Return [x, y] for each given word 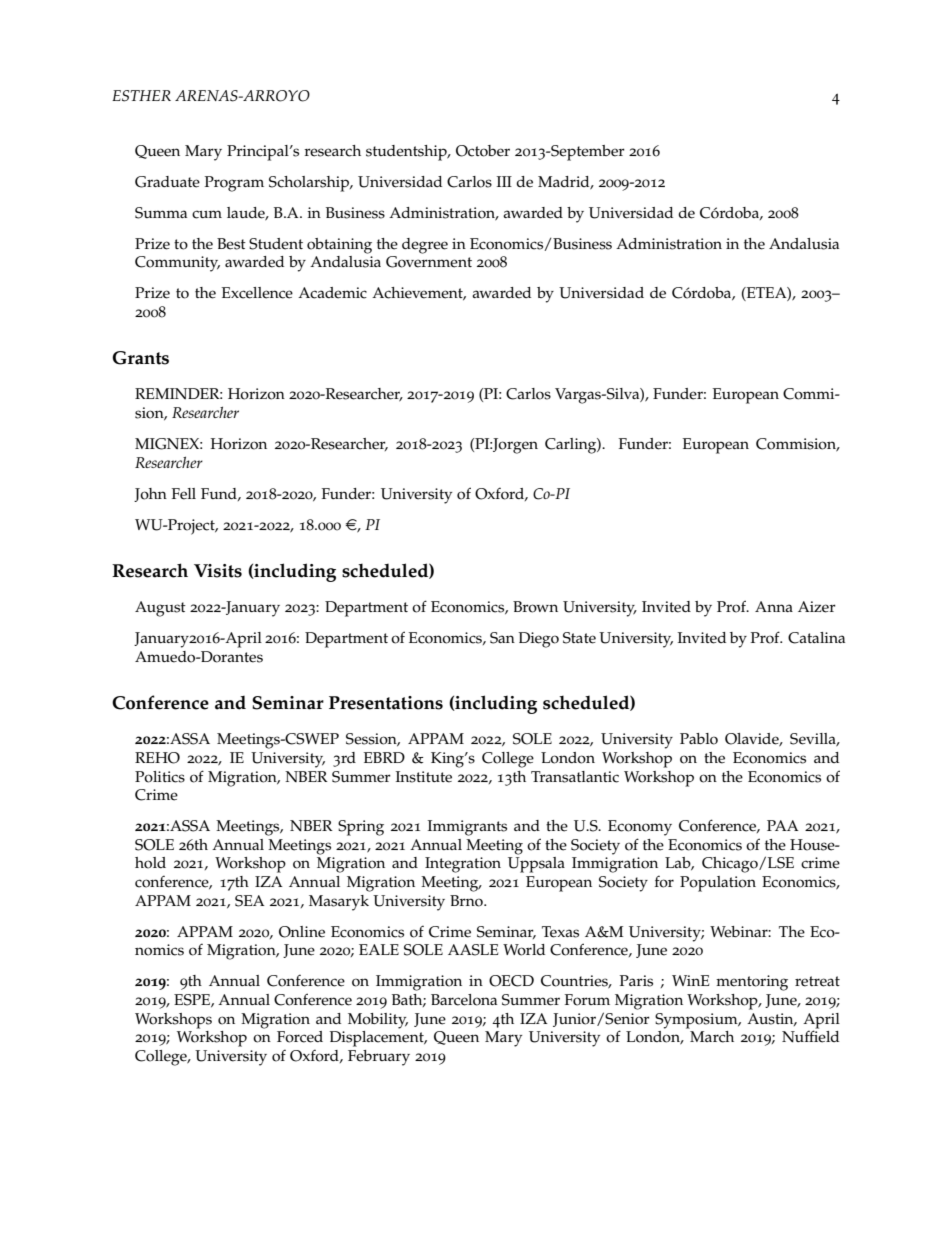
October [483, 151]
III [504, 181]
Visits [218, 571]
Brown [535, 607]
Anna [774, 606]
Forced [300, 1037]
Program [234, 184]
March [711, 1035]
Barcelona [464, 1000]
